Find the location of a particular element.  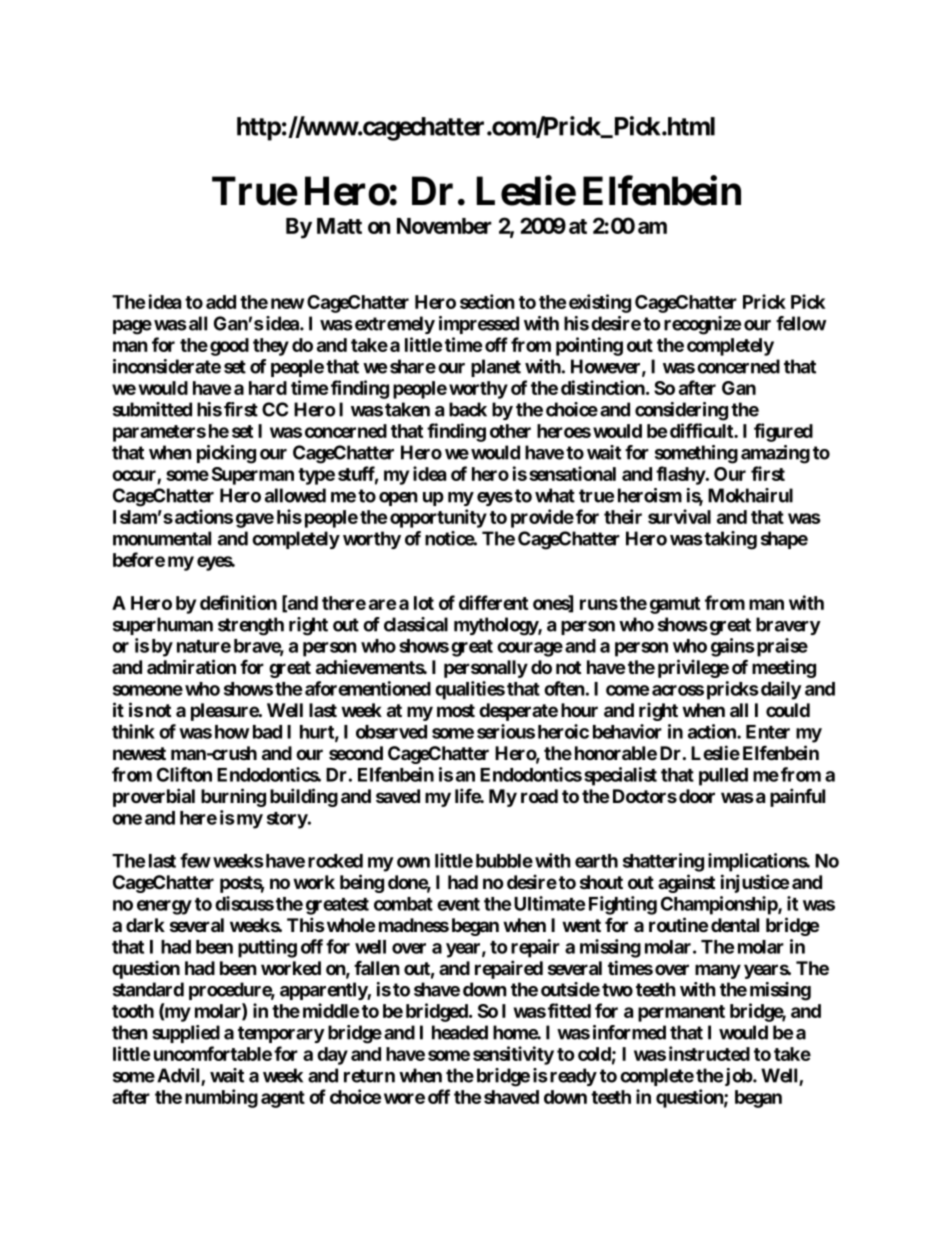

other is located at coordinates (510, 431).
